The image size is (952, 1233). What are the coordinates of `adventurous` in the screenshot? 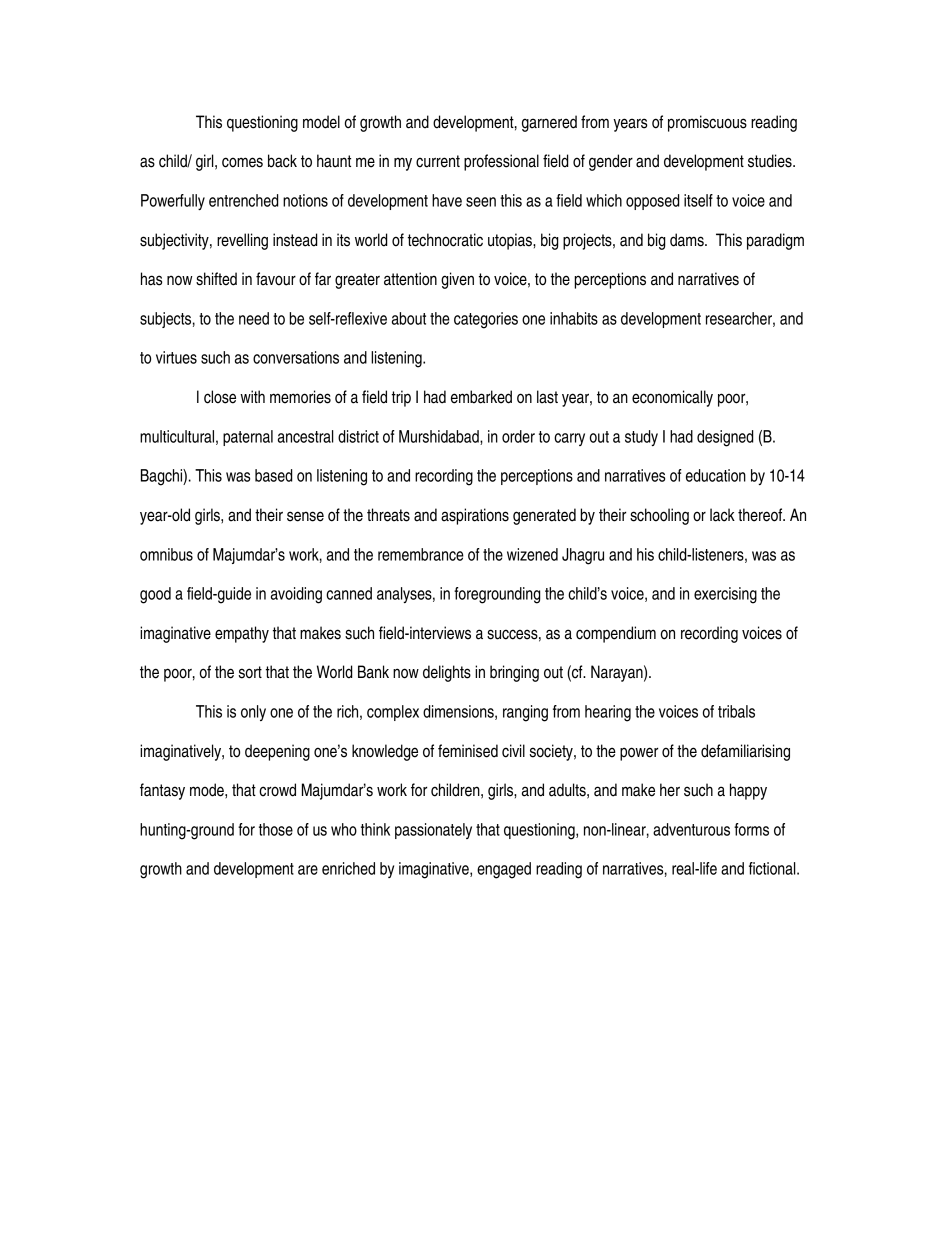 It's located at (691, 829).
